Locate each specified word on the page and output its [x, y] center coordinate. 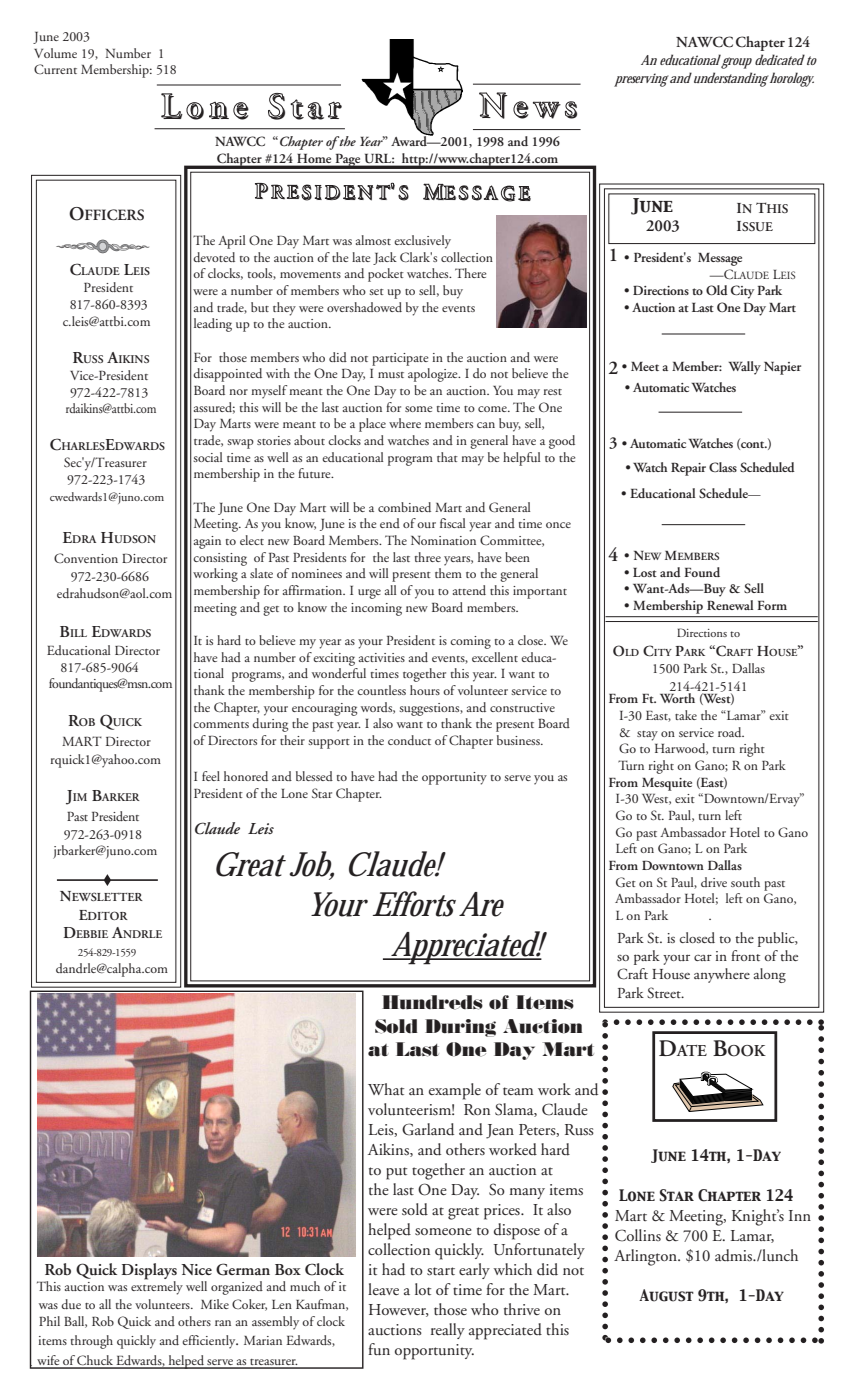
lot [423, 1289]
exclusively [422, 242]
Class [723, 467]
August [666, 1295]
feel [211, 776]
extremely [157, 1287]
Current [55, 69]
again [207, 542]
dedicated [780, 59]
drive [714, 882]
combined [404, 507]
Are [481, 904]
